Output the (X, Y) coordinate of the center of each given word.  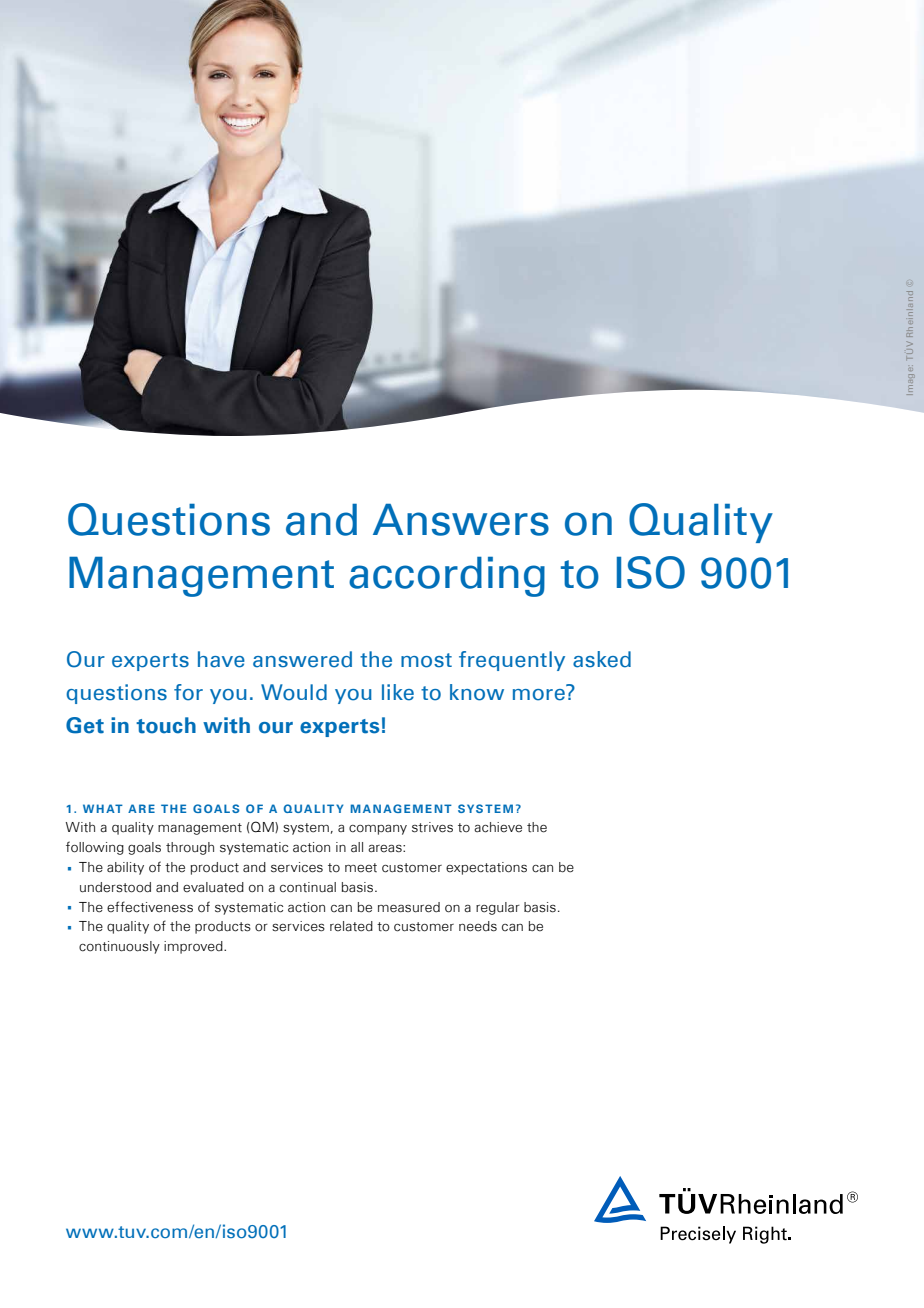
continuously (119, 947)
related (351, 926)
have (221, 659)
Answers (461, 520)
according (447, 577)
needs (478, 926)
